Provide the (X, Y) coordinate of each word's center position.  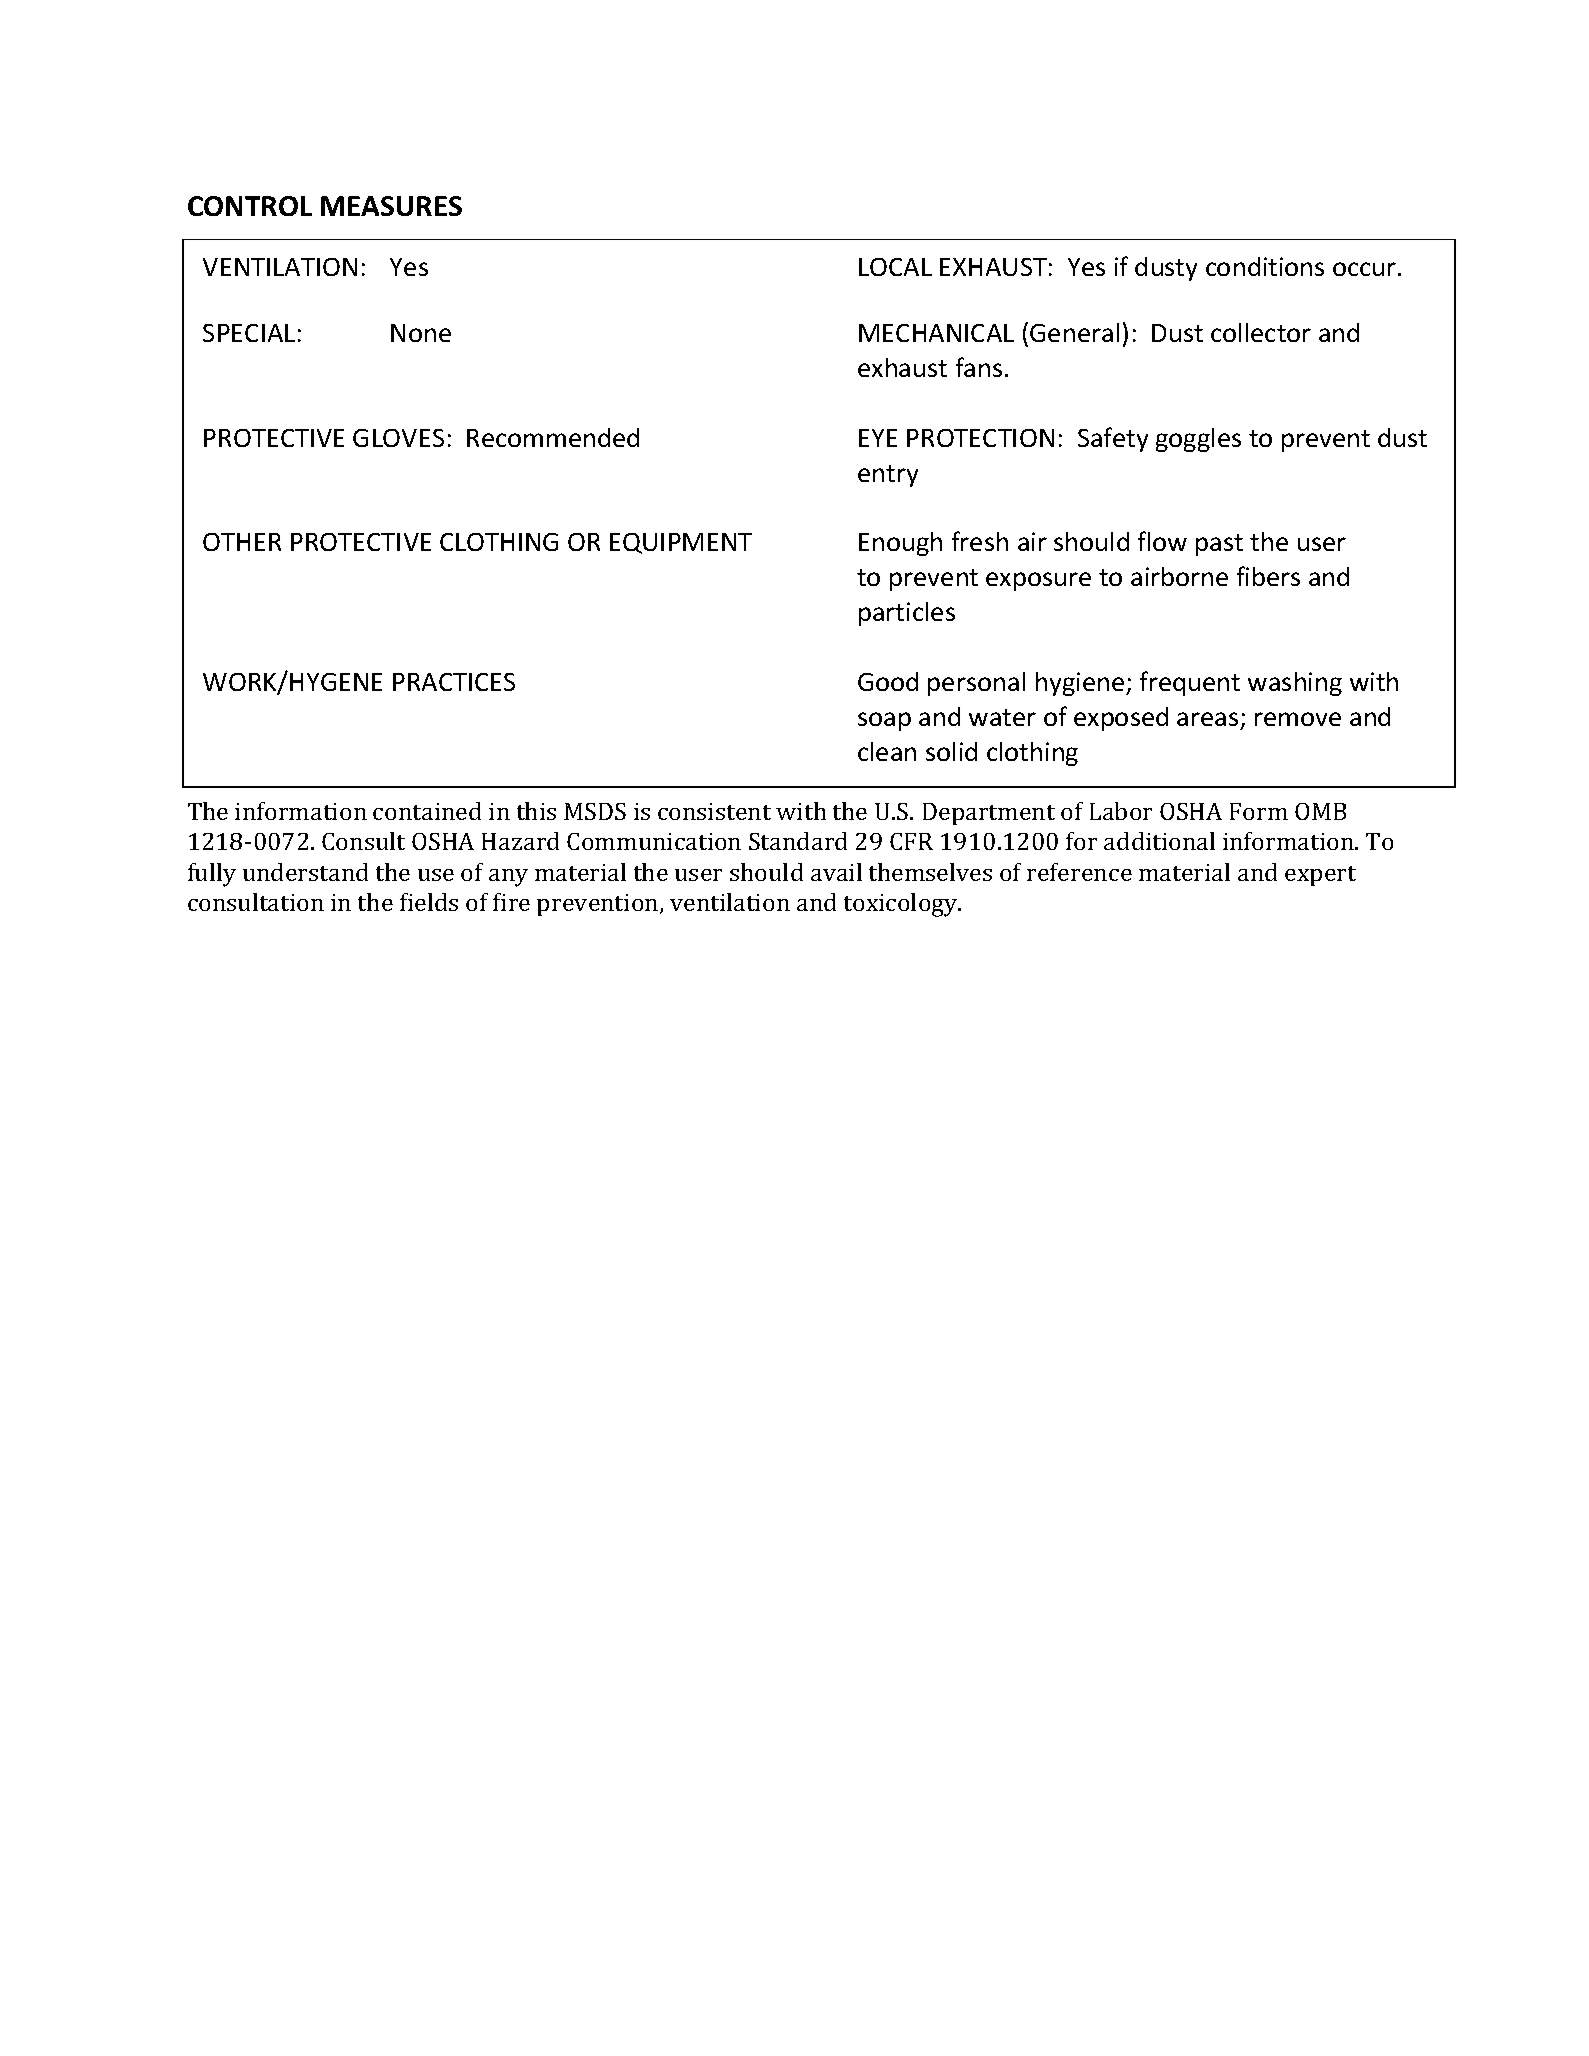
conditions (1265, 266)
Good (888, 681)
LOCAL (895, 267)
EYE (878, 438)
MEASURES (391, 206)
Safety (1113, 439)
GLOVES (398, 438)
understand (305, 872)
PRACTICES (454, 682)
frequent (1190, 683)
